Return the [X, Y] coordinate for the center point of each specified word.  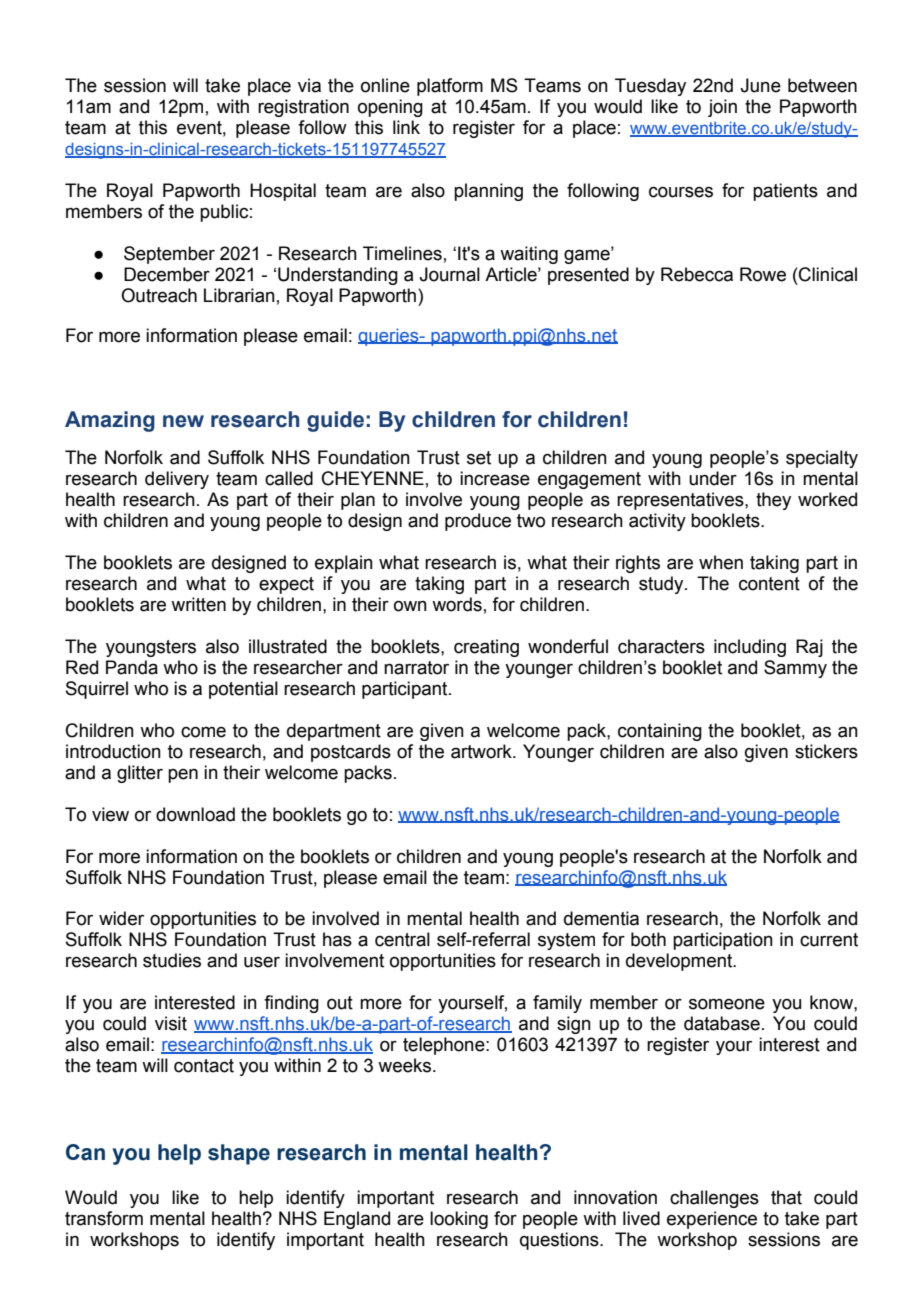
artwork [482, 751]
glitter [140, 774]
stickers [826, 751]
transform [104, 1218]
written [198, 604]
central [402, 939]
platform [450, 87]
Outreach [159, 295]
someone [727, 1004]
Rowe [763, 274]
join [722, 108]
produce [478, 522]
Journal [449, 274]
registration [303, 108]
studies [172, 960]
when [721, 562]
